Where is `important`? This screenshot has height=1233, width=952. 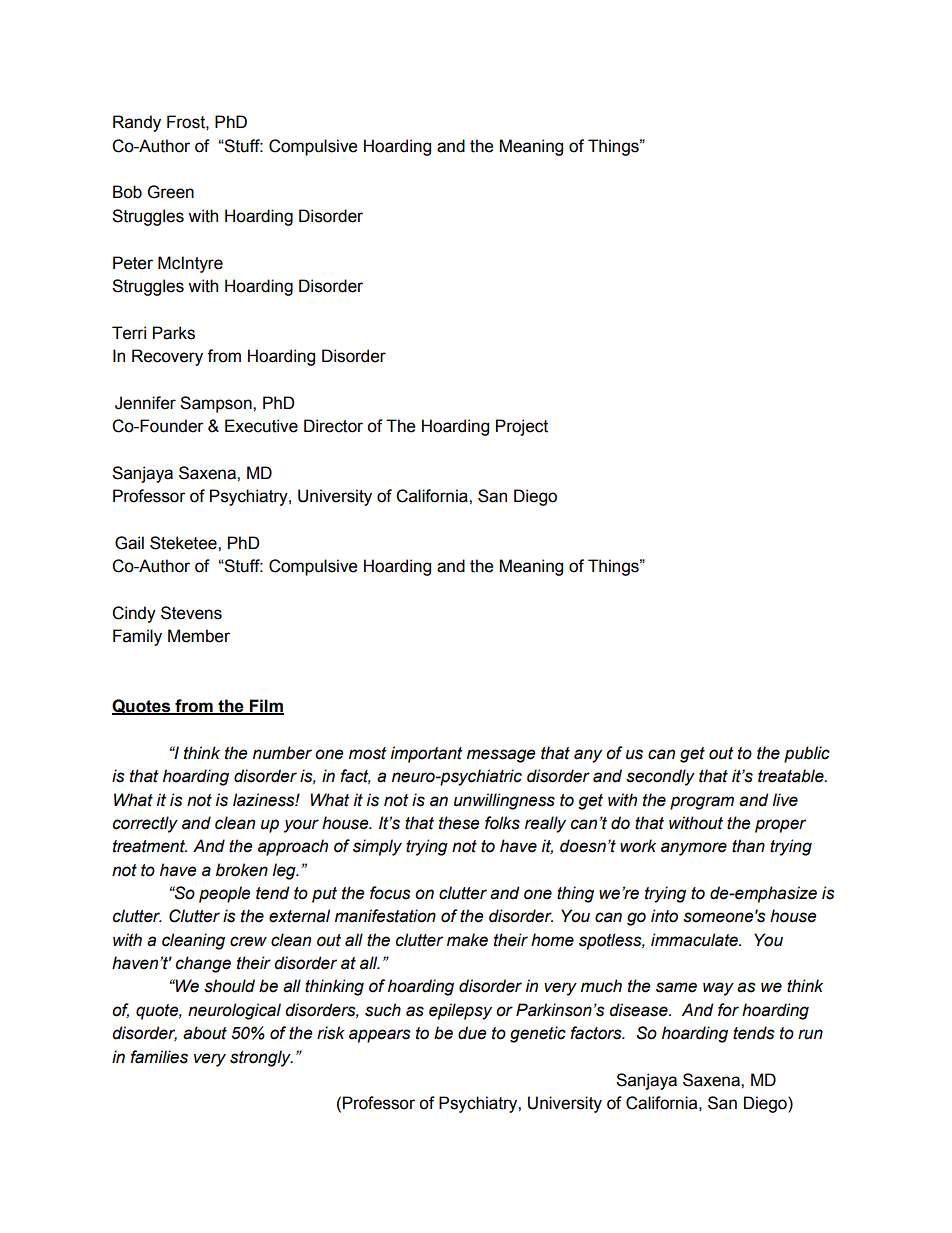 important is located at coordinates (426, 754).
